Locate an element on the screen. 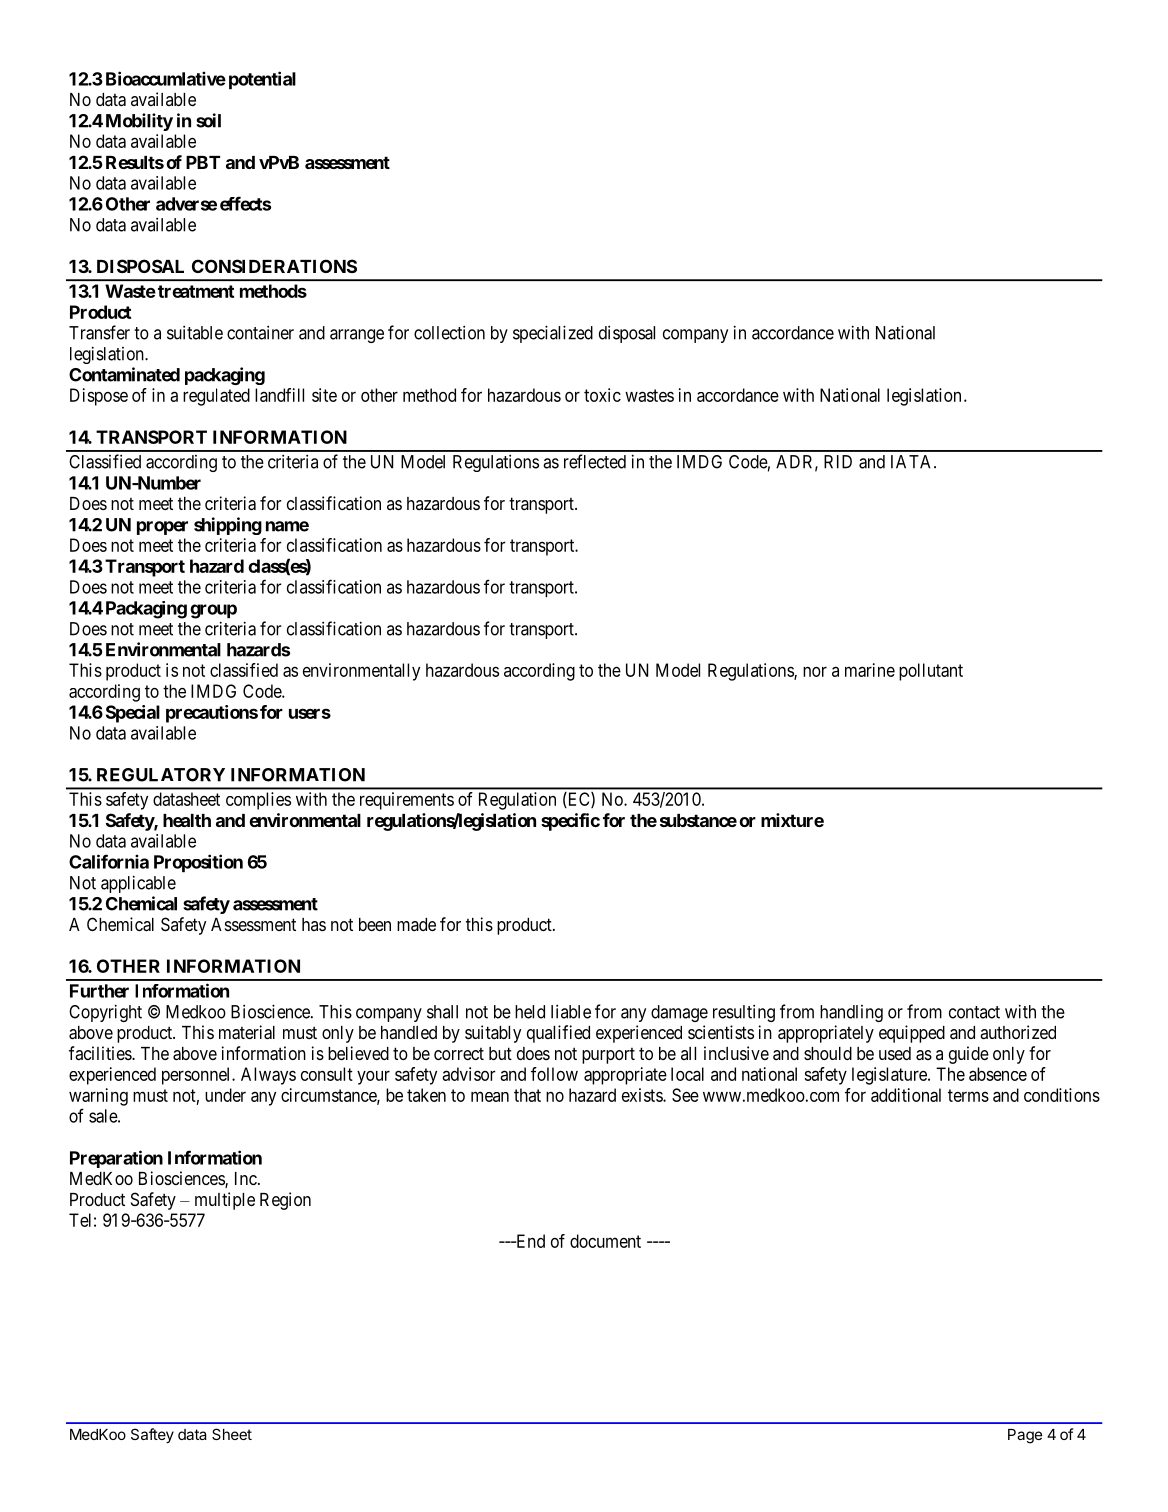  pollutant is located at coordinates (931, 672).
